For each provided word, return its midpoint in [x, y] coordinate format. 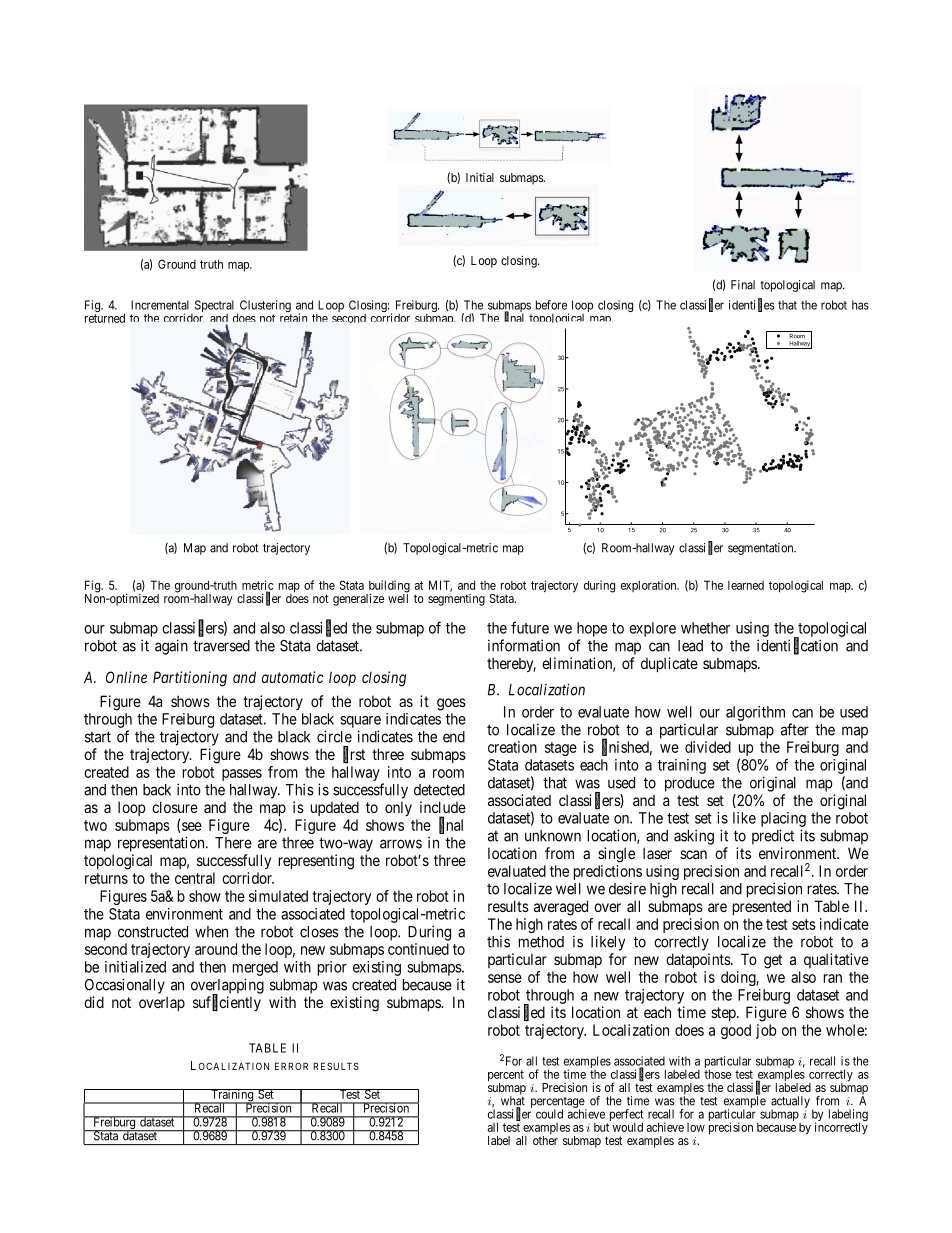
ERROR [291, 1066]
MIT [440, 586]
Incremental [160, 305]
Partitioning [190, 679]
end [454, 737]
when [211, 932]
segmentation [762, 549]
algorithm [755, 713]
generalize [358, 599]
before [551, 305]
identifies [751, 305]
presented [762, 907]
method [541, 942]
